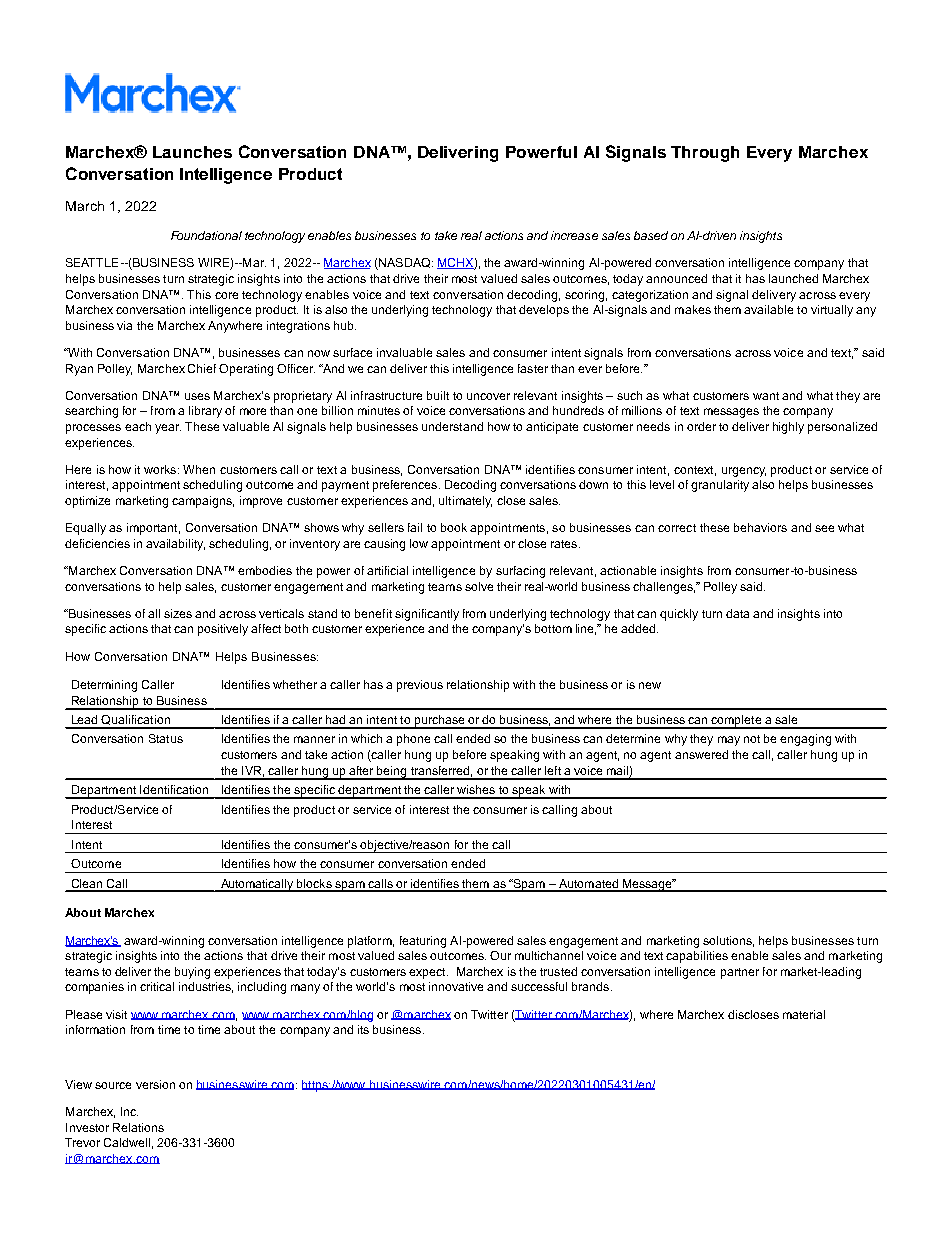 The width and height of the page is (952, 1233). I want to click on NASDAQ, so click(405, 264).
